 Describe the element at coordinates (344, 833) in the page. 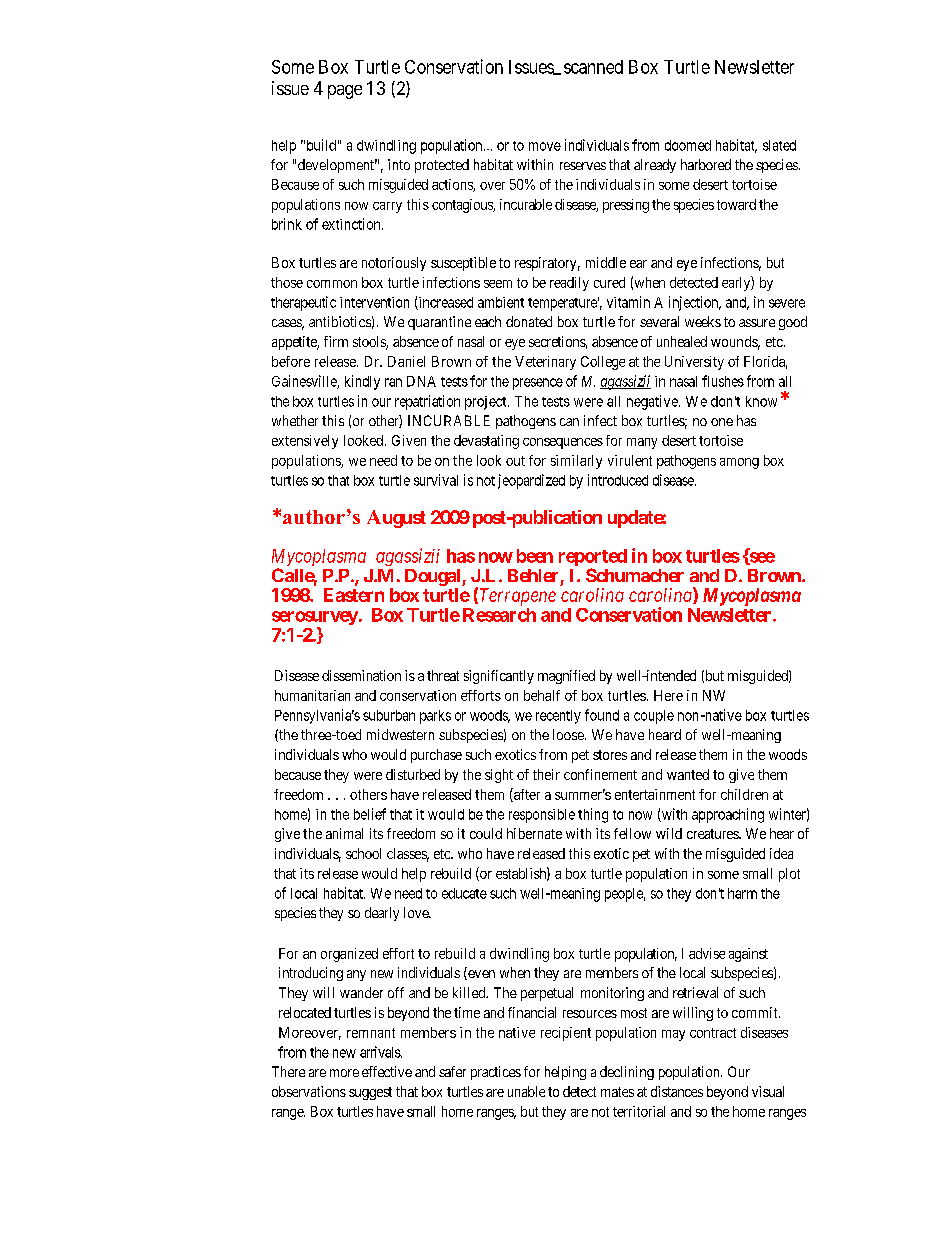

I see `animal` at that location.
